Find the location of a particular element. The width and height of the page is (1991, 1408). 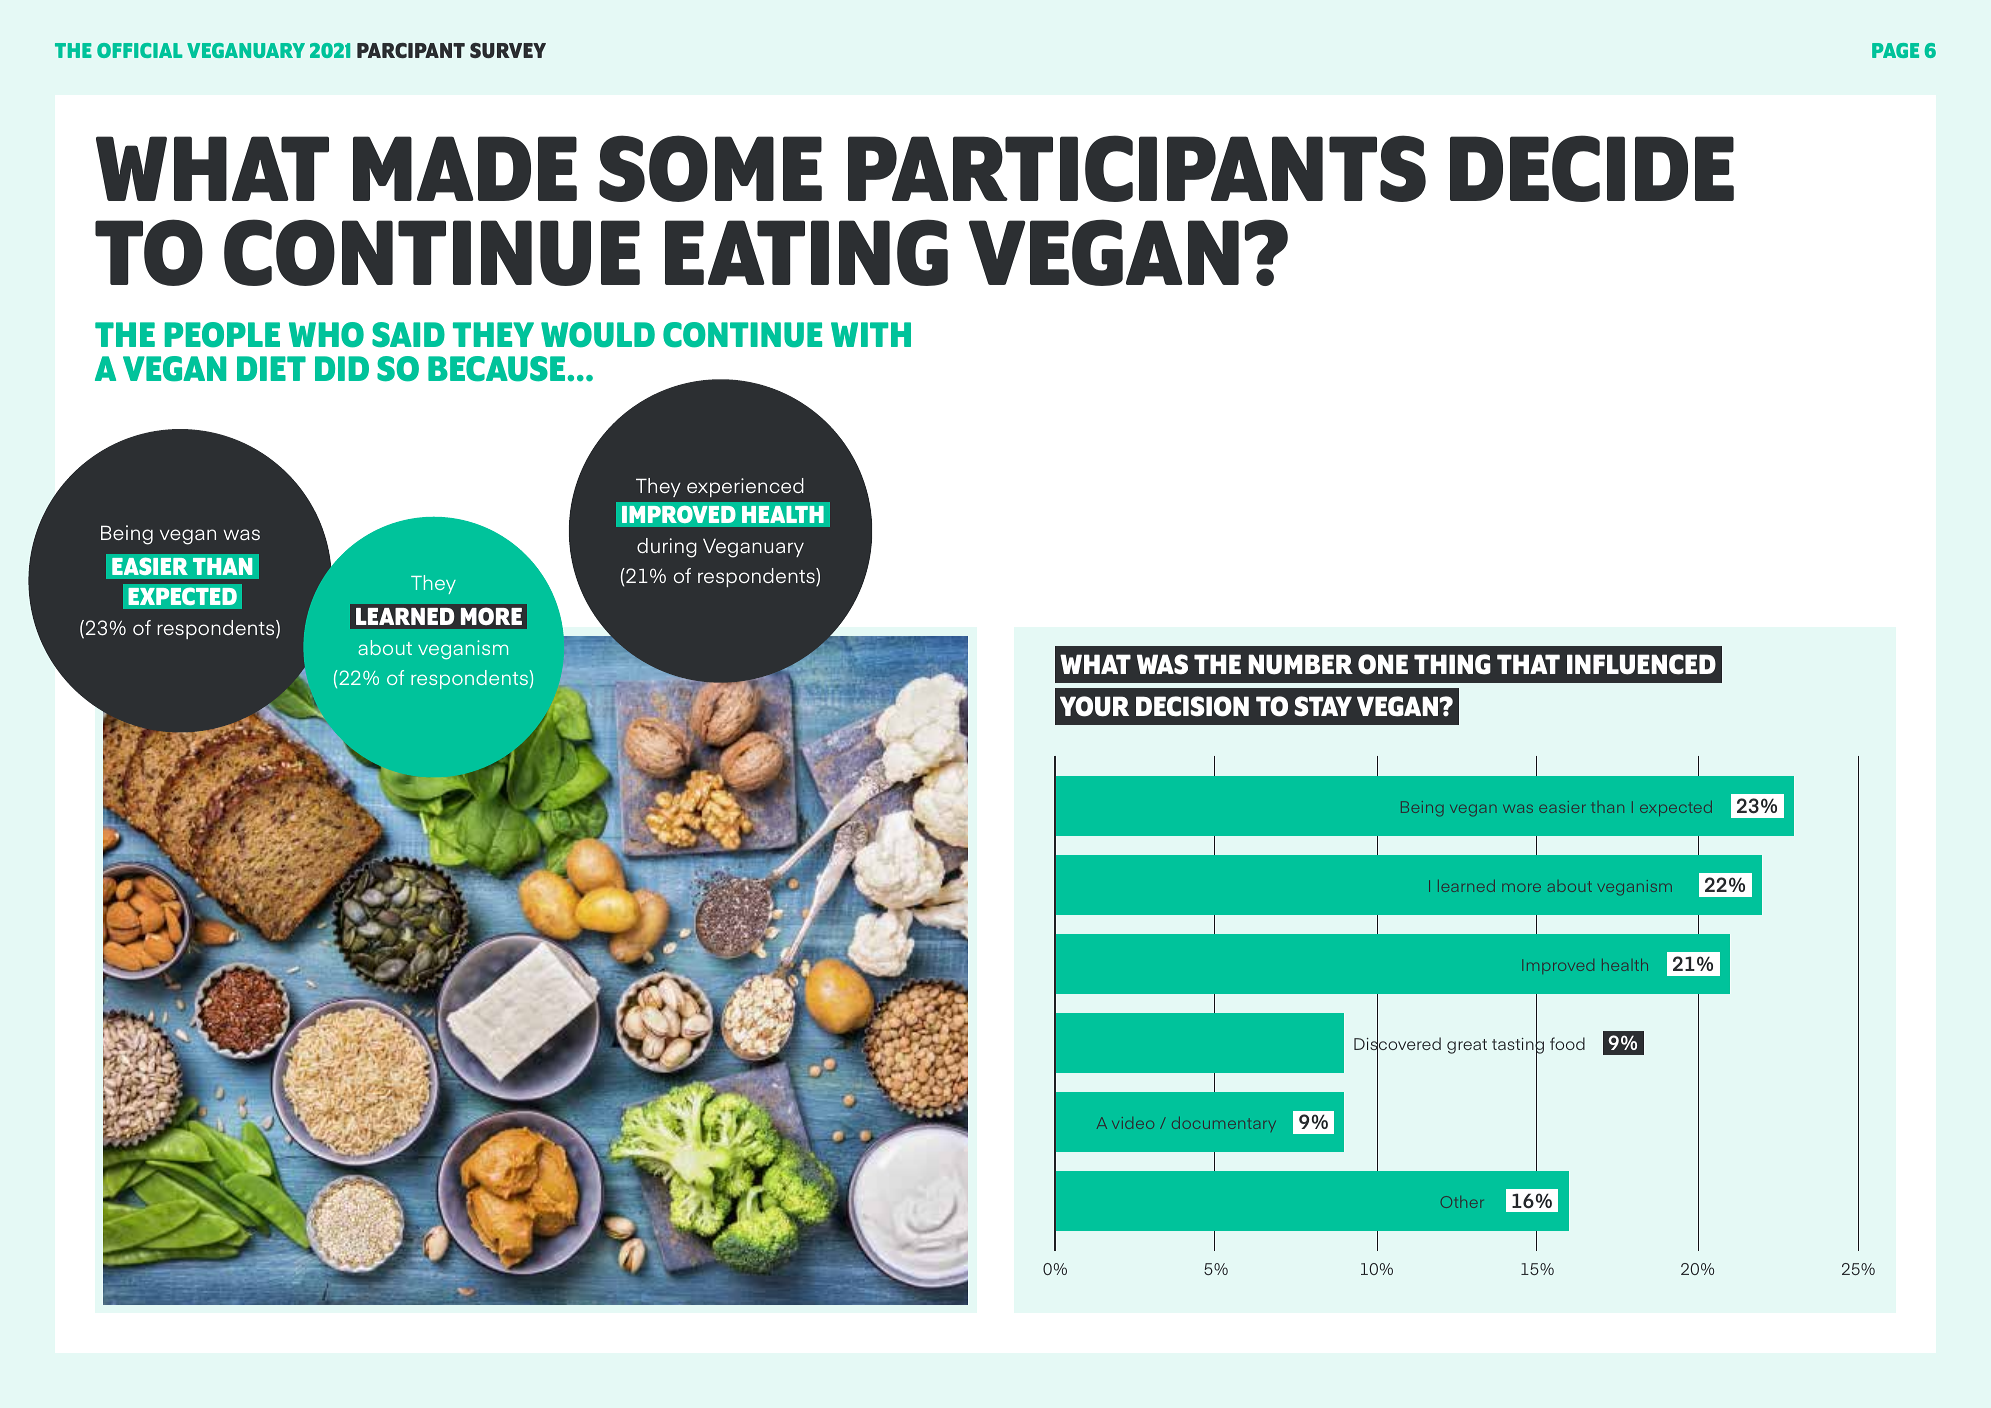

DID is located at coordinates (342, 368).
